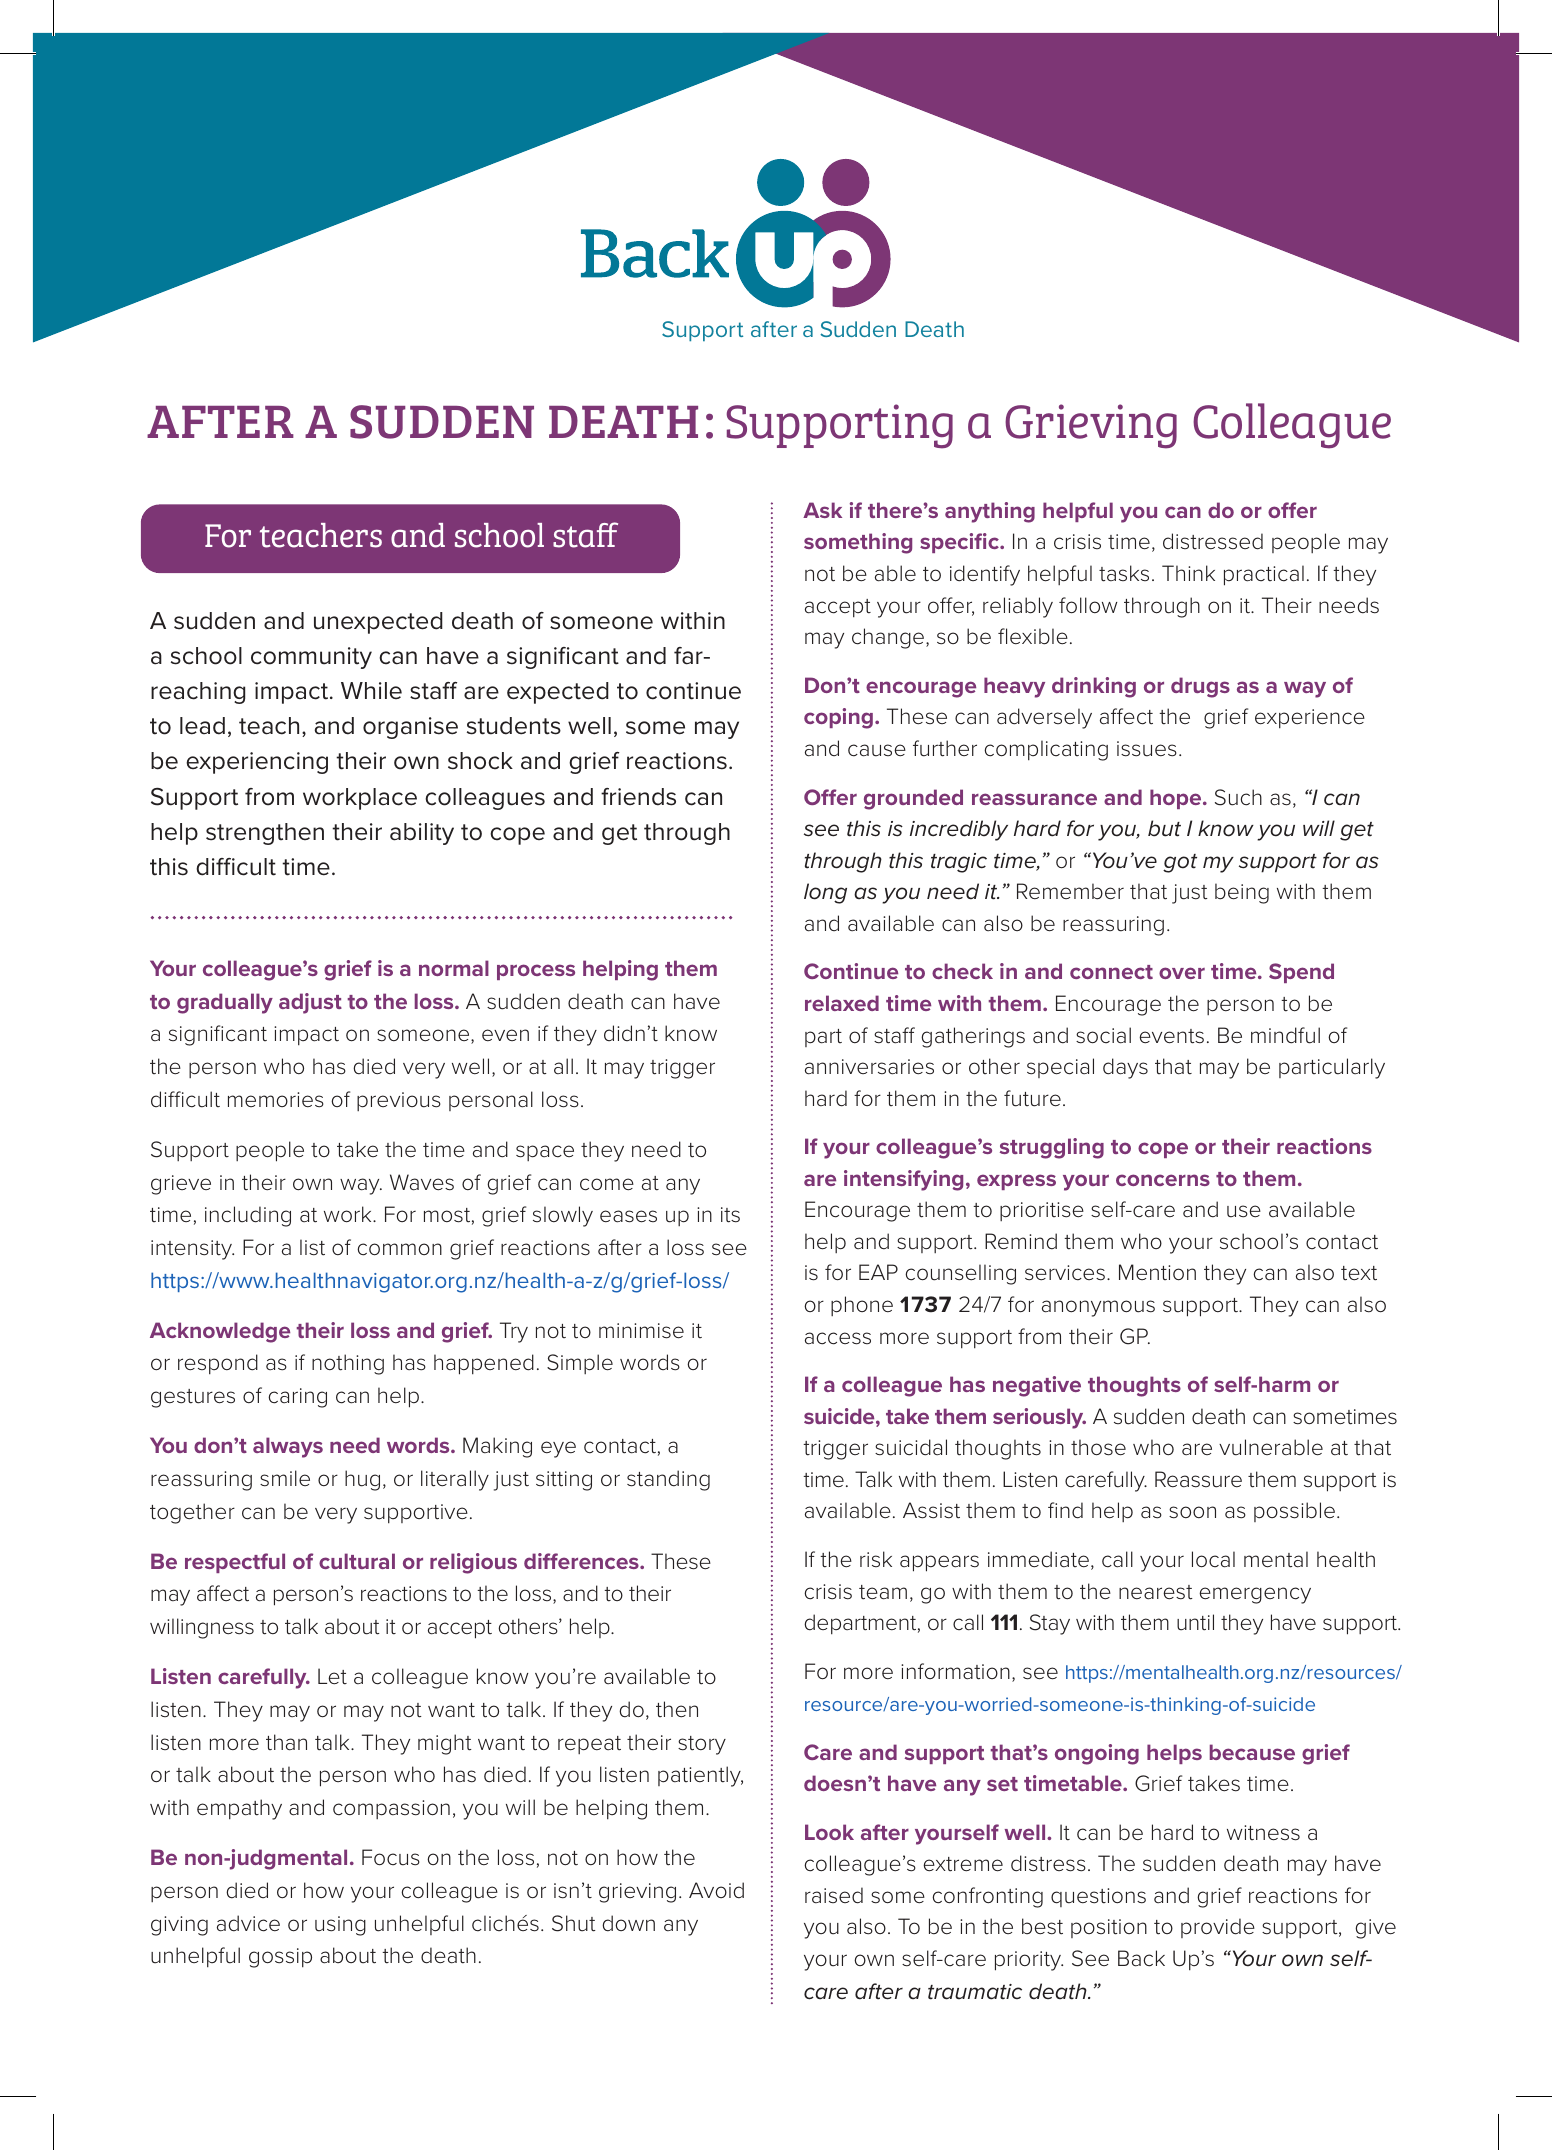  I want to click on raised, so click(834, 1895).
